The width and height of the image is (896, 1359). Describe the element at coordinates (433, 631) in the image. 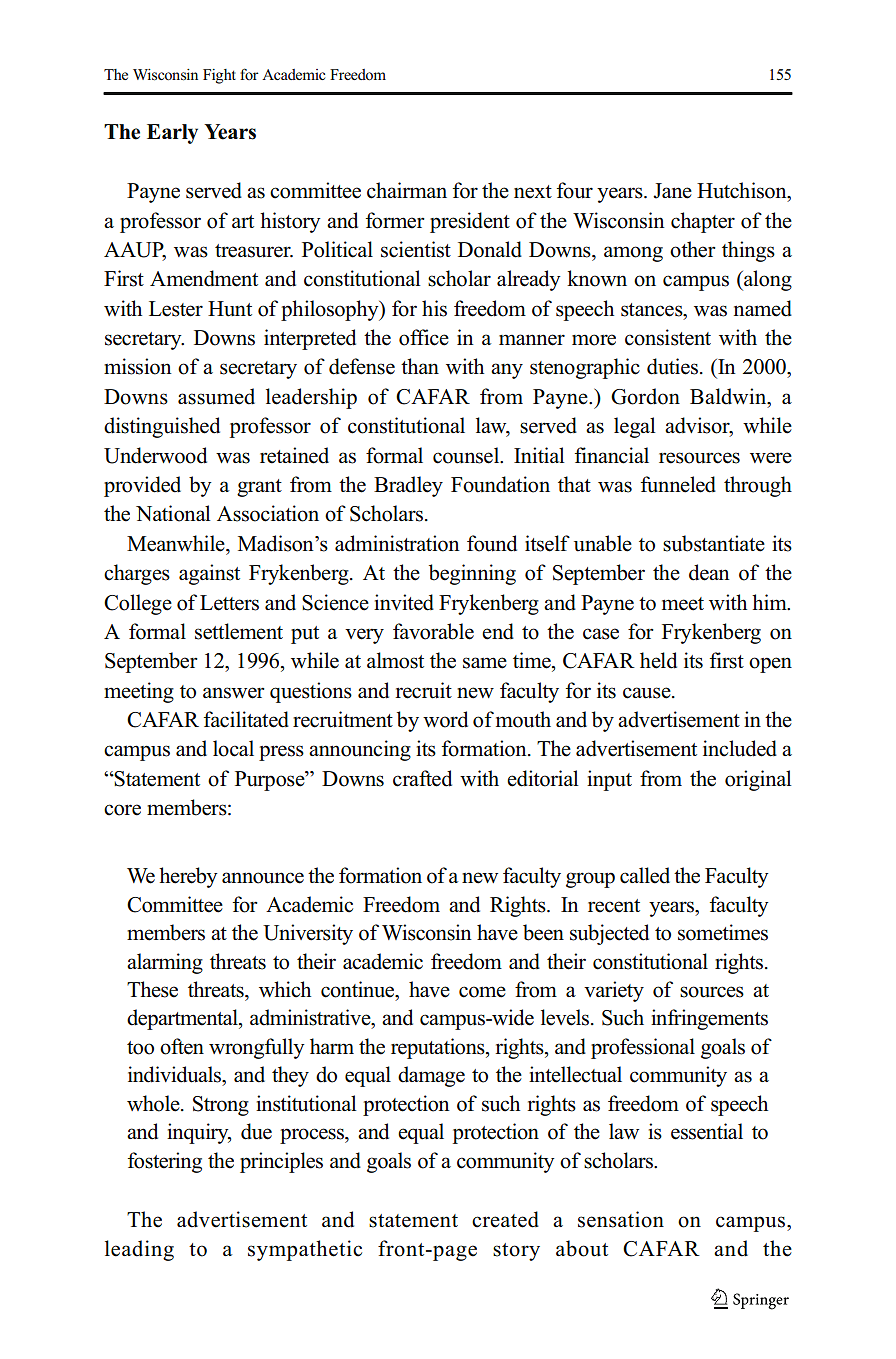

I see `favorable` at that location.
